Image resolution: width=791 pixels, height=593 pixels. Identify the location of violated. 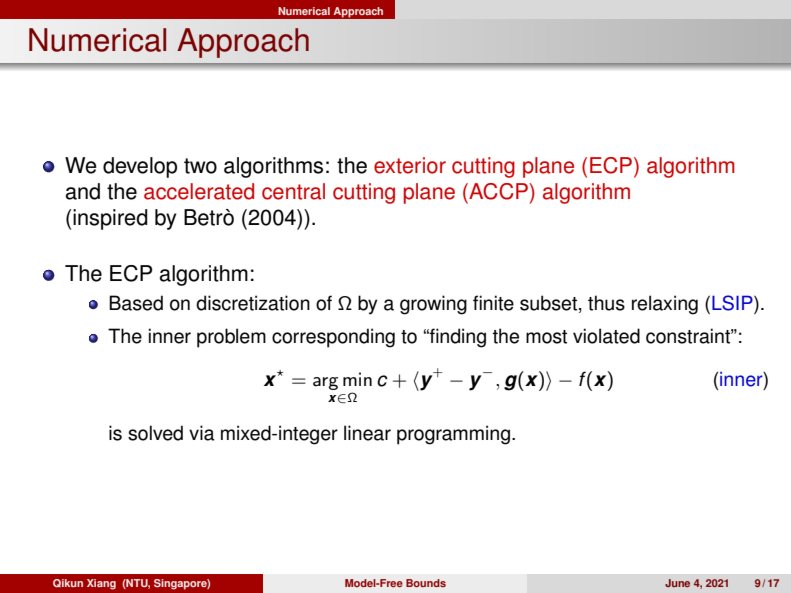
(606, 336).
